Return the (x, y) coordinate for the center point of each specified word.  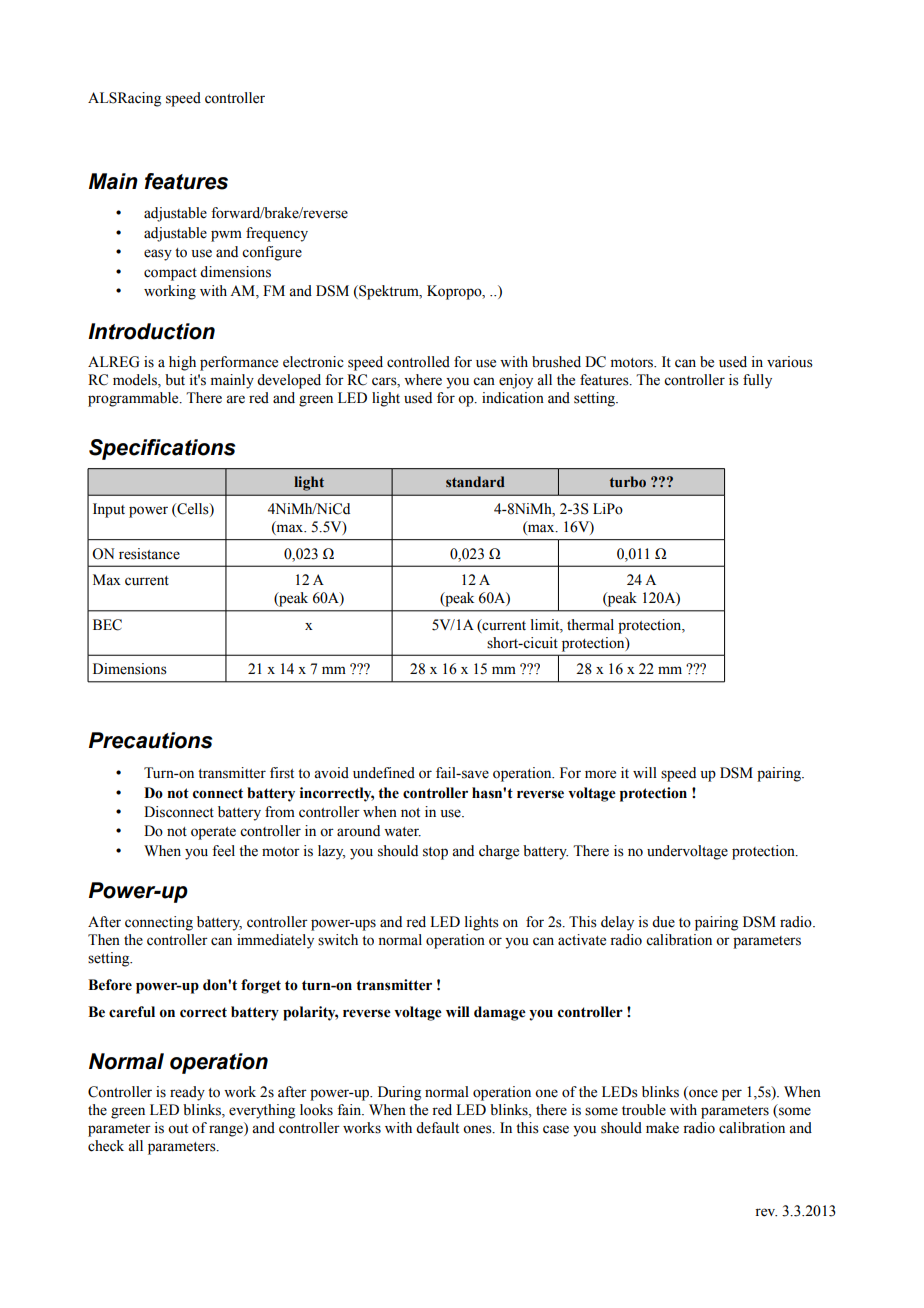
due (663, 922)
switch (338, 940)
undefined (384, 773)
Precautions (150, 740)
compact (170, 274)
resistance (149, 554)
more (600, 774)
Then (104, 940)
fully (757, 381)
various (790, 362)
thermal (590, 625)
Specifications (162, 449)
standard (475, 481)
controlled (418, 362)
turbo (628, 482)
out (178, 1129)
